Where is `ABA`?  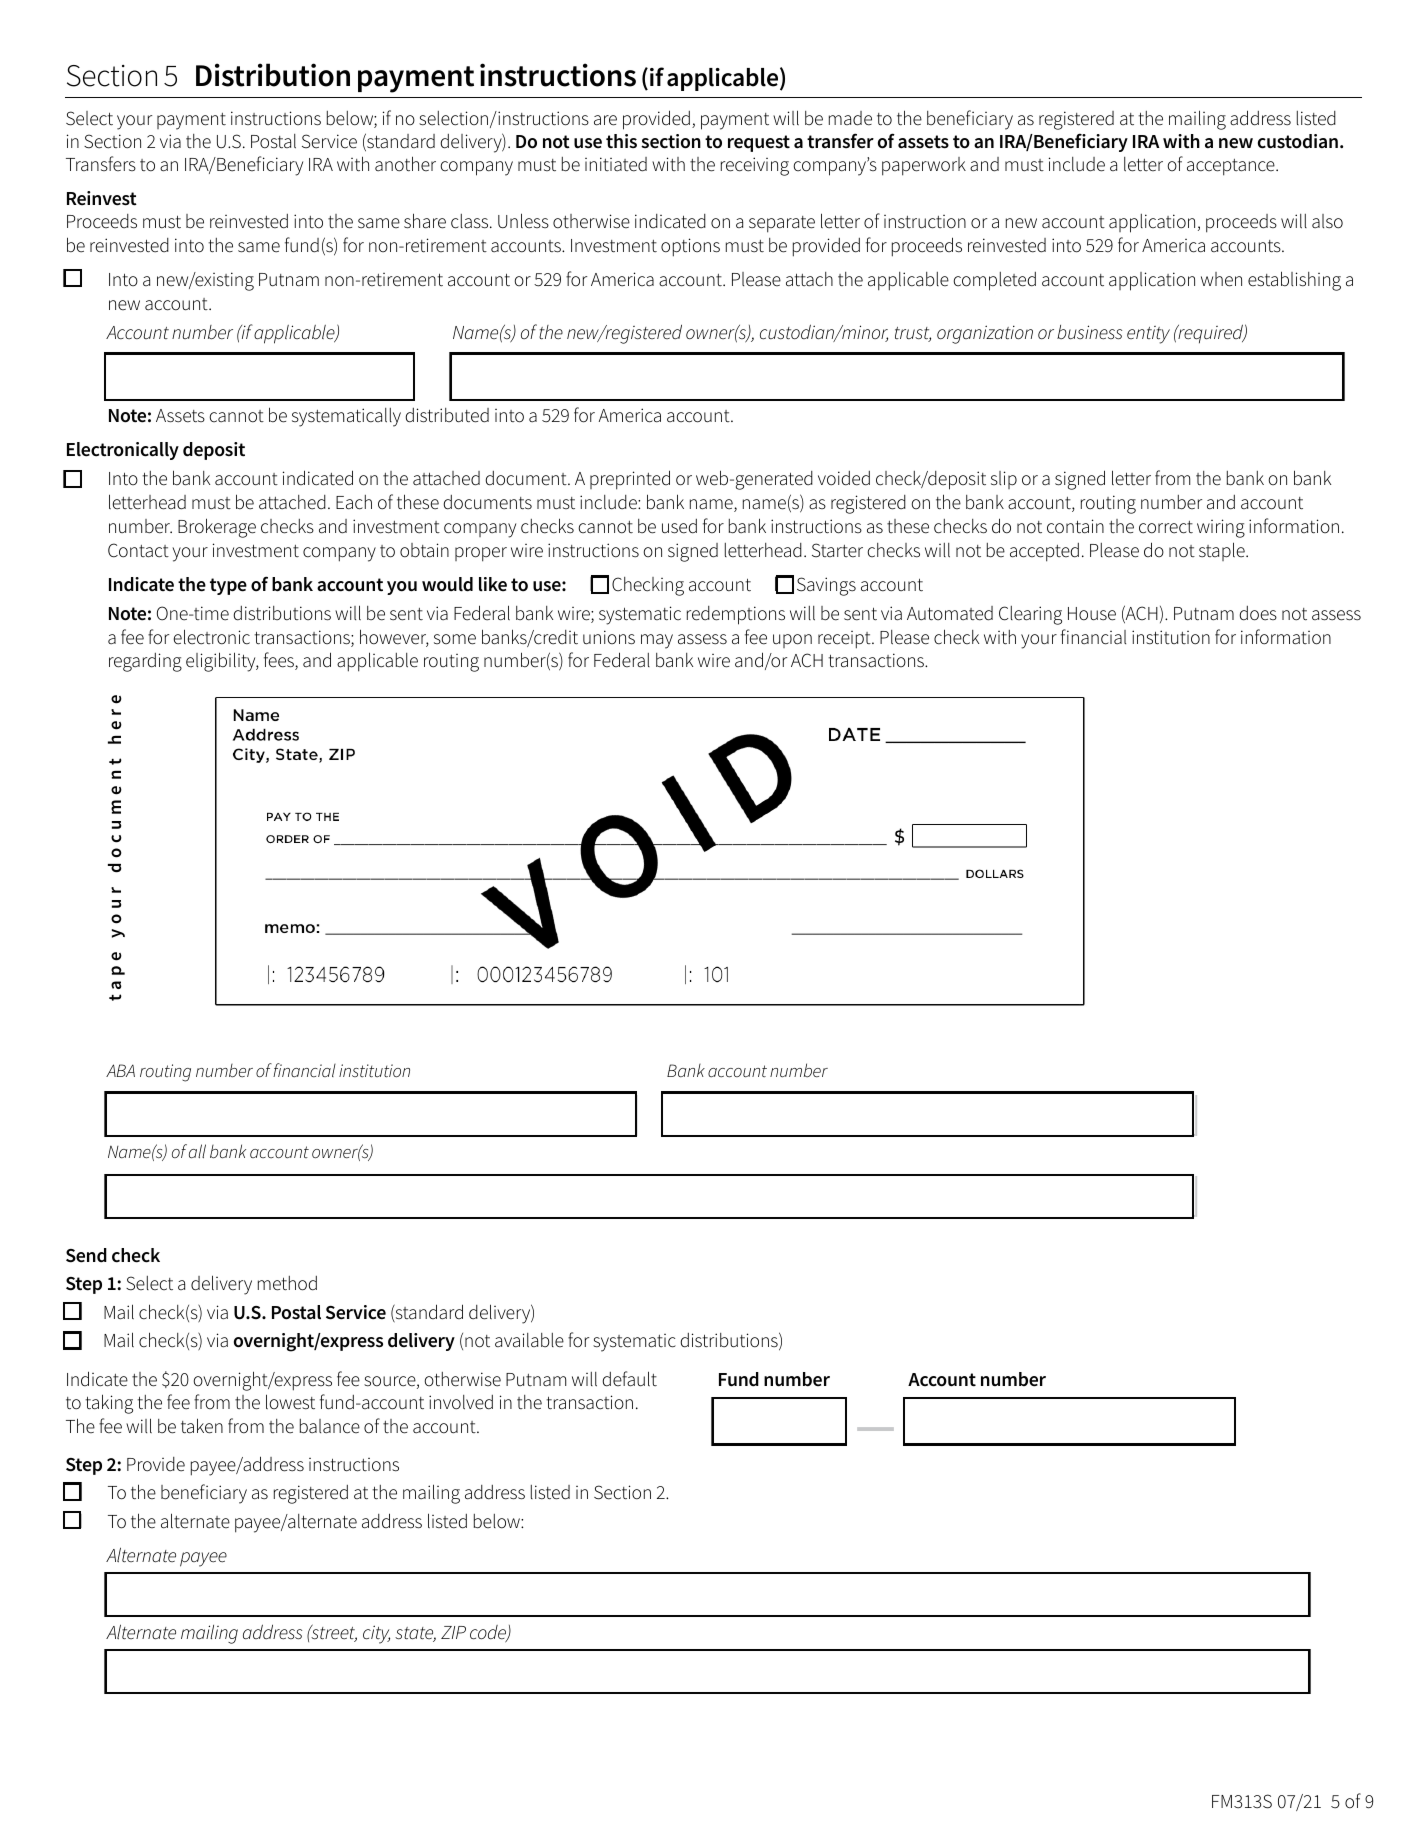 ABA is located at coordinates (120, 1070).
